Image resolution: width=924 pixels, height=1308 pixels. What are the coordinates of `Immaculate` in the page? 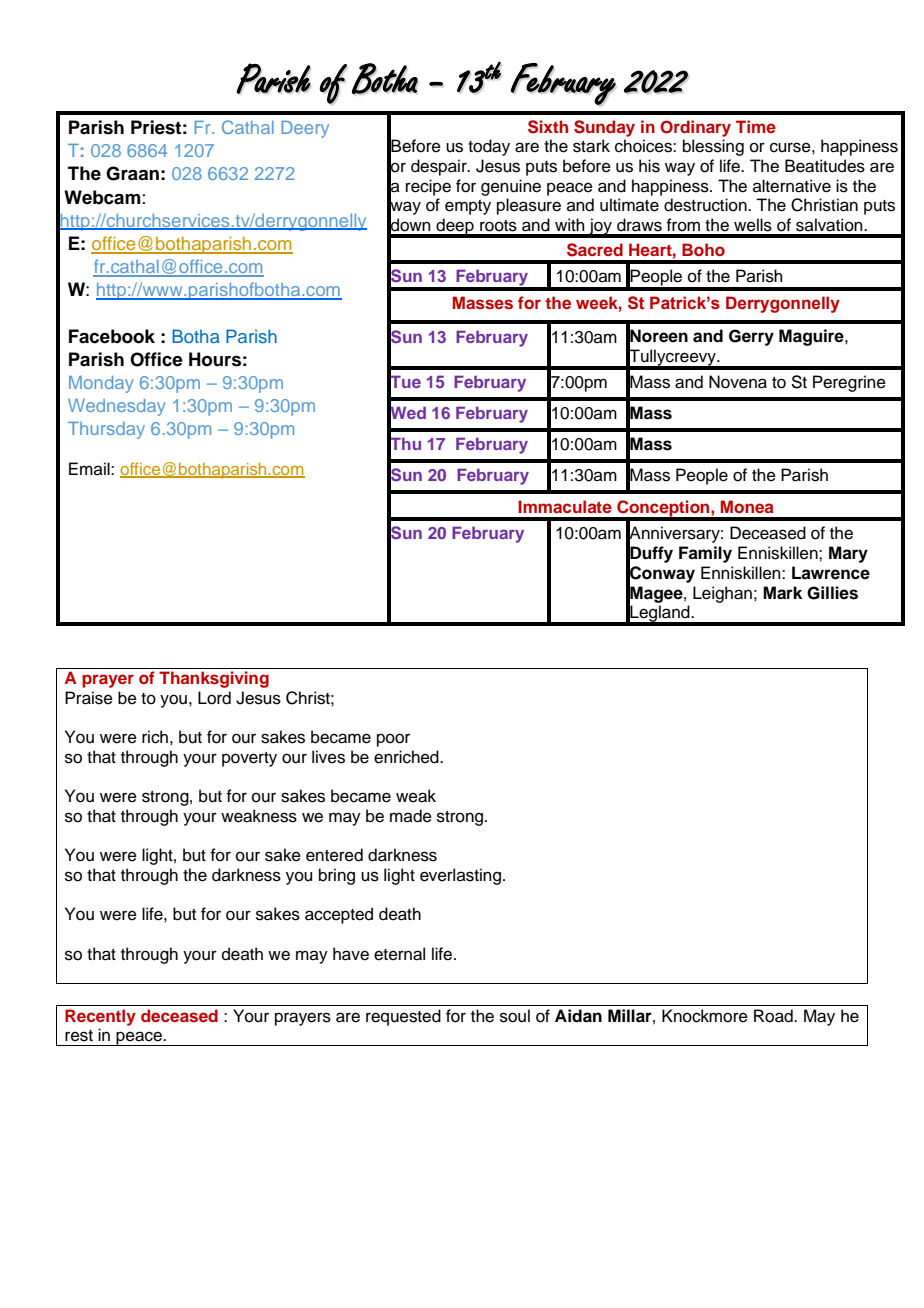 It's located at (565, 506).
